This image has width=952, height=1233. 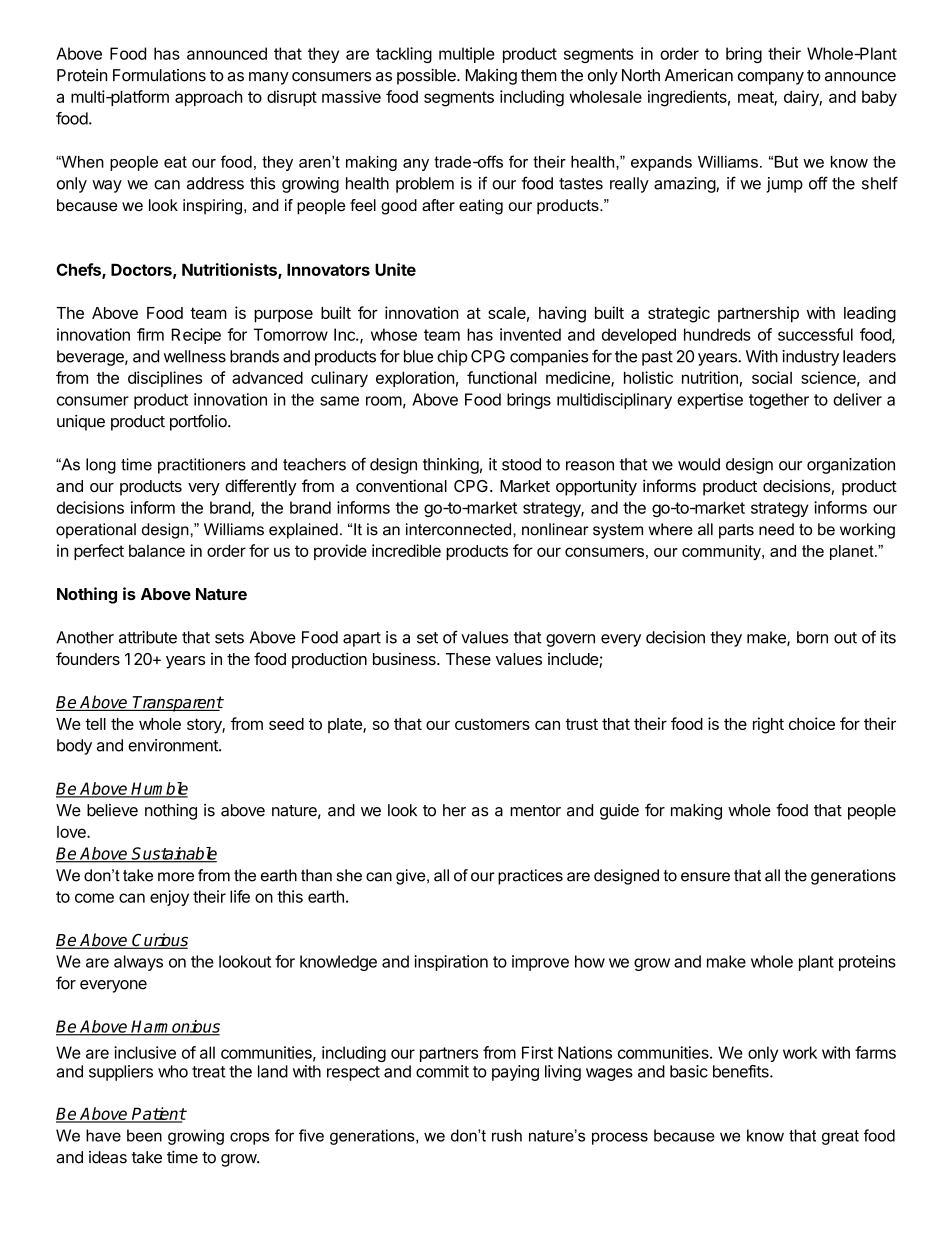 I want to click on Formulations, so click(x=159, y=75).
